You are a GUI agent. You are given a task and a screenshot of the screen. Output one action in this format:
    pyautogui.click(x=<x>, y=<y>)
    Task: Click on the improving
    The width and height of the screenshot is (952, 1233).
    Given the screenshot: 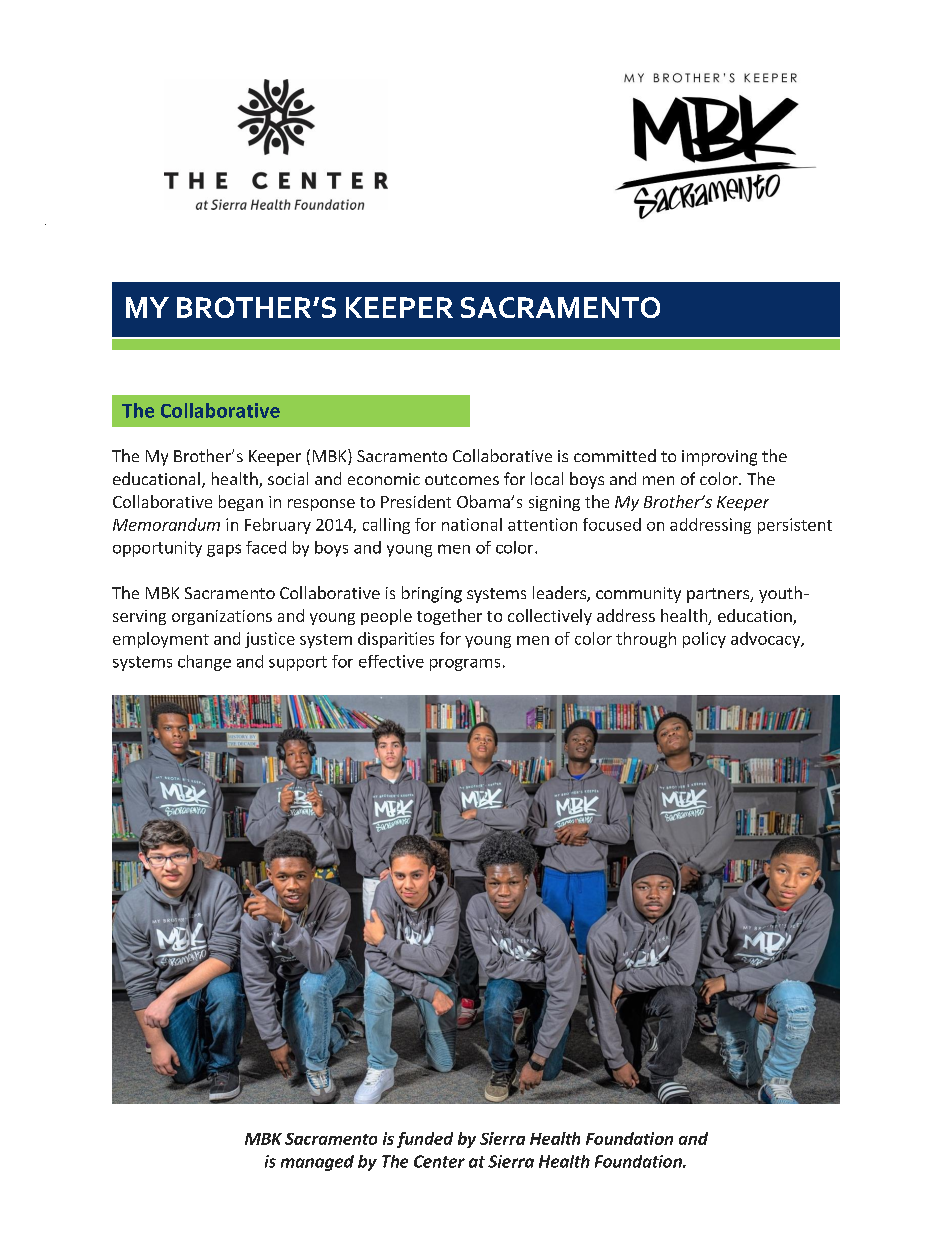 What is the action you would take?
    pyautogui.click(x=719, y=458)
